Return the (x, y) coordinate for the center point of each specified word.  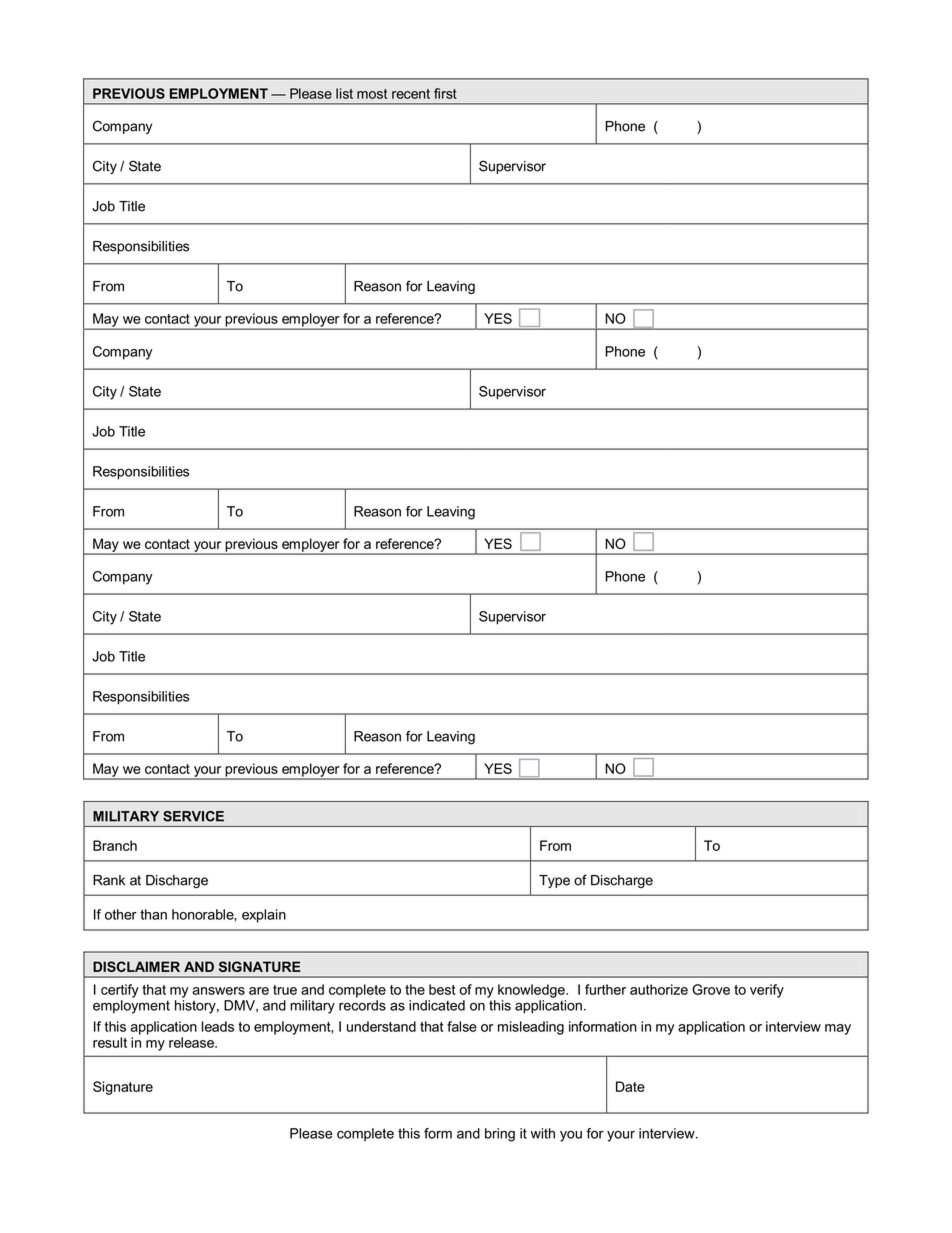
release (192, 1042)
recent (411, 94)
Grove (711, 989)
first (445, 93)
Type (554, 881)
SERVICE (193, 816)
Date (630, 1086)
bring (500, 1135)
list (344, 93)
